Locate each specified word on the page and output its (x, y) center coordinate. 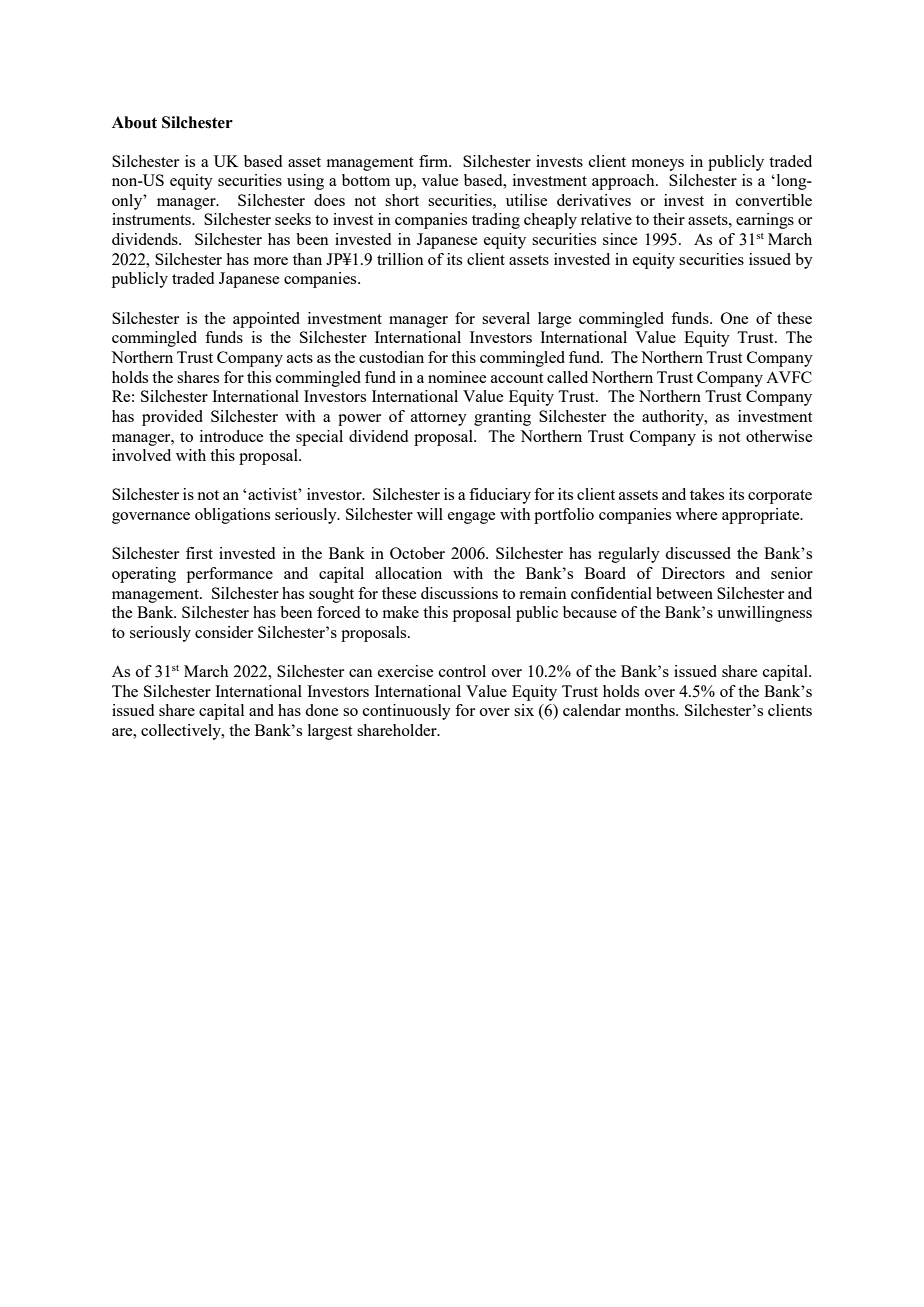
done (321, 710)
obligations (232, 516)
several (506, 318)
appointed (266, 320)
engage (471, 518)
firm (435, 161)
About (134, 122)
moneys (658, 165)
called (567, 377)
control (462, 671)
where (696, 514)
